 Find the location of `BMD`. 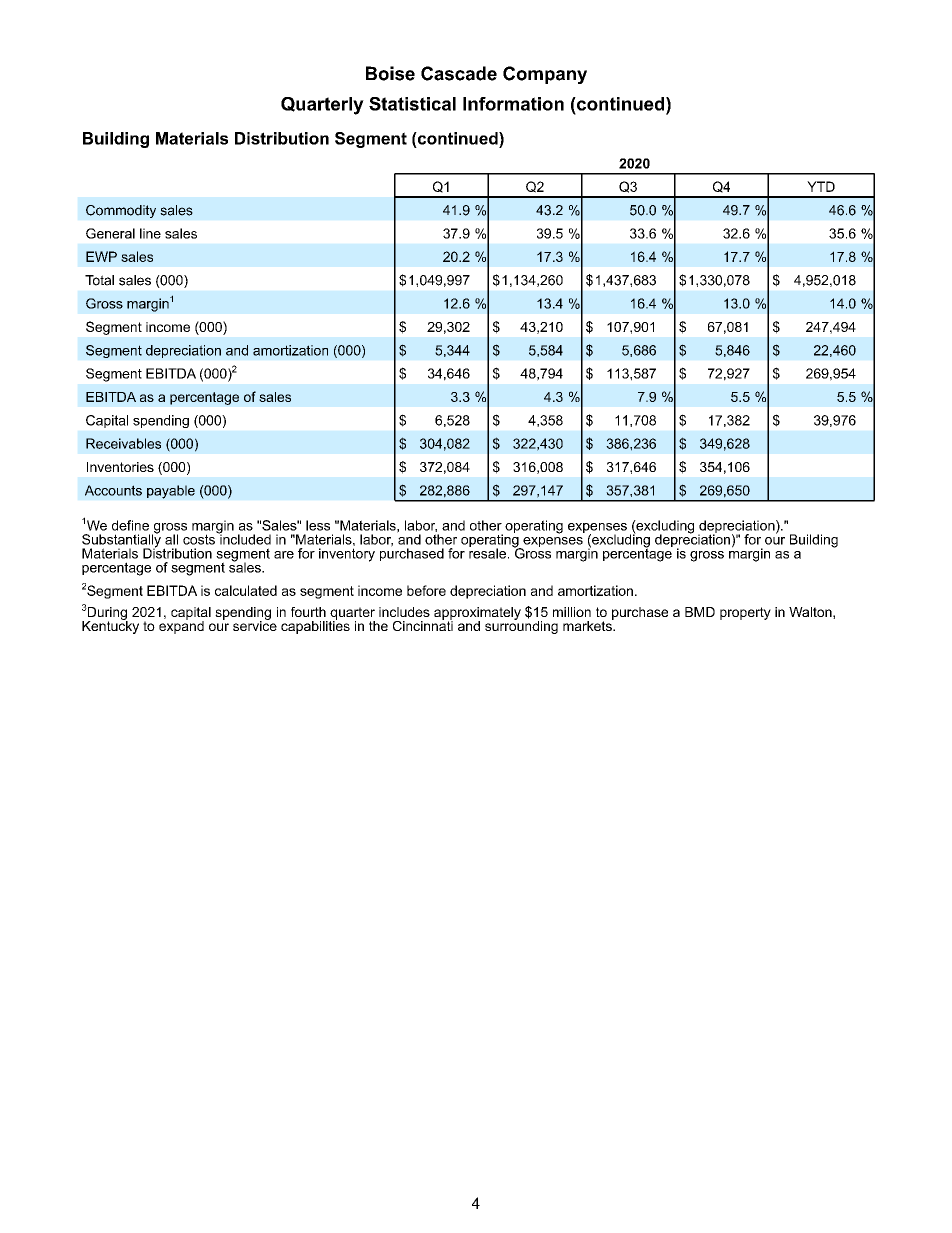

BMD is located at coordinates (700, 612).
